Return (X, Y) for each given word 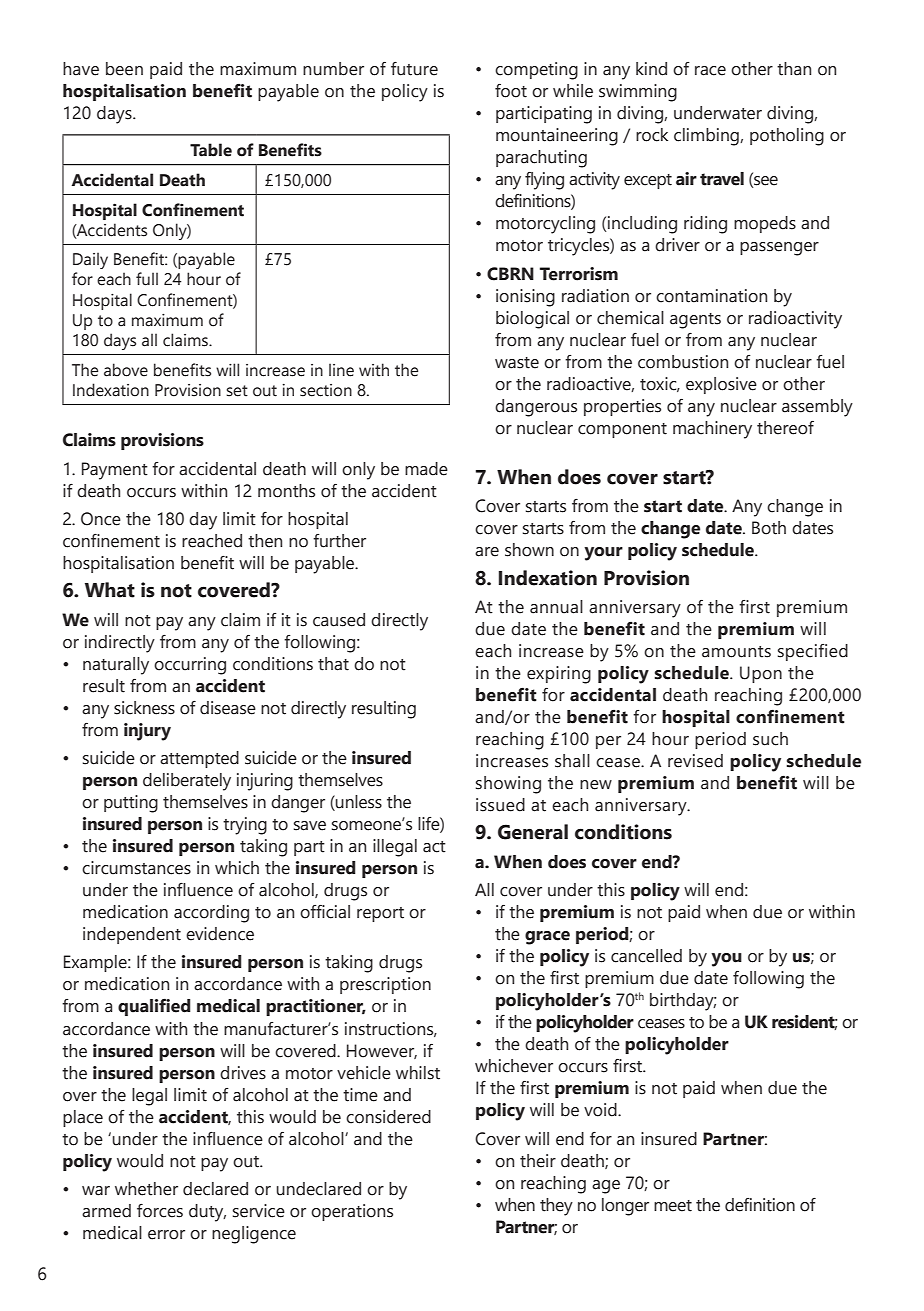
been (124, 69)
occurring (190, 666)
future (414, 69)
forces (160, 1211)
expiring (559, 675)
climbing (707, 137)
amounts (736, 652)
